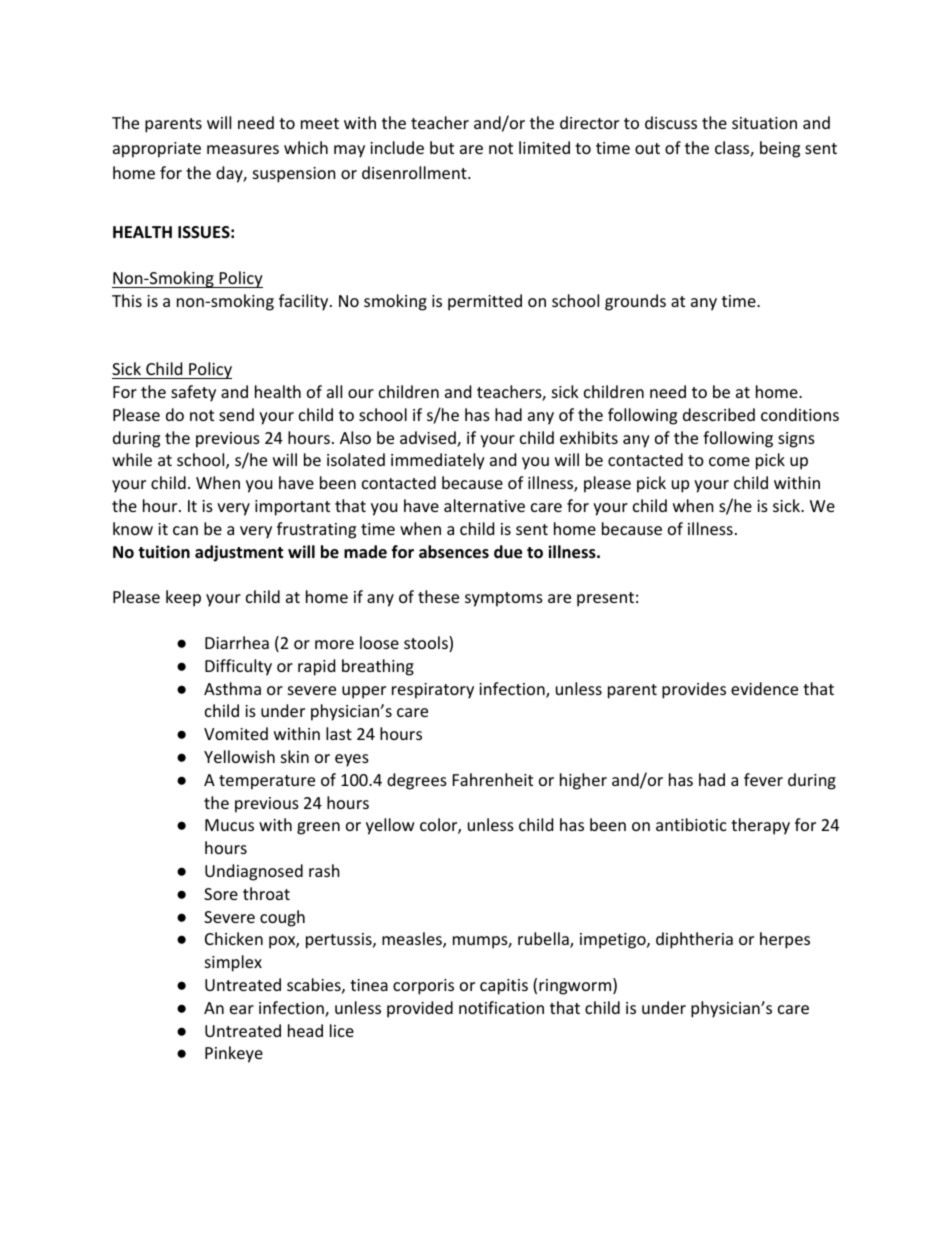 Image resolution: width=952 pixels, height=1233 pixels. What do you see at coordinates (691, 824) in the screenshot?
I see `antibiotic` at bounding box center [691, 824].
